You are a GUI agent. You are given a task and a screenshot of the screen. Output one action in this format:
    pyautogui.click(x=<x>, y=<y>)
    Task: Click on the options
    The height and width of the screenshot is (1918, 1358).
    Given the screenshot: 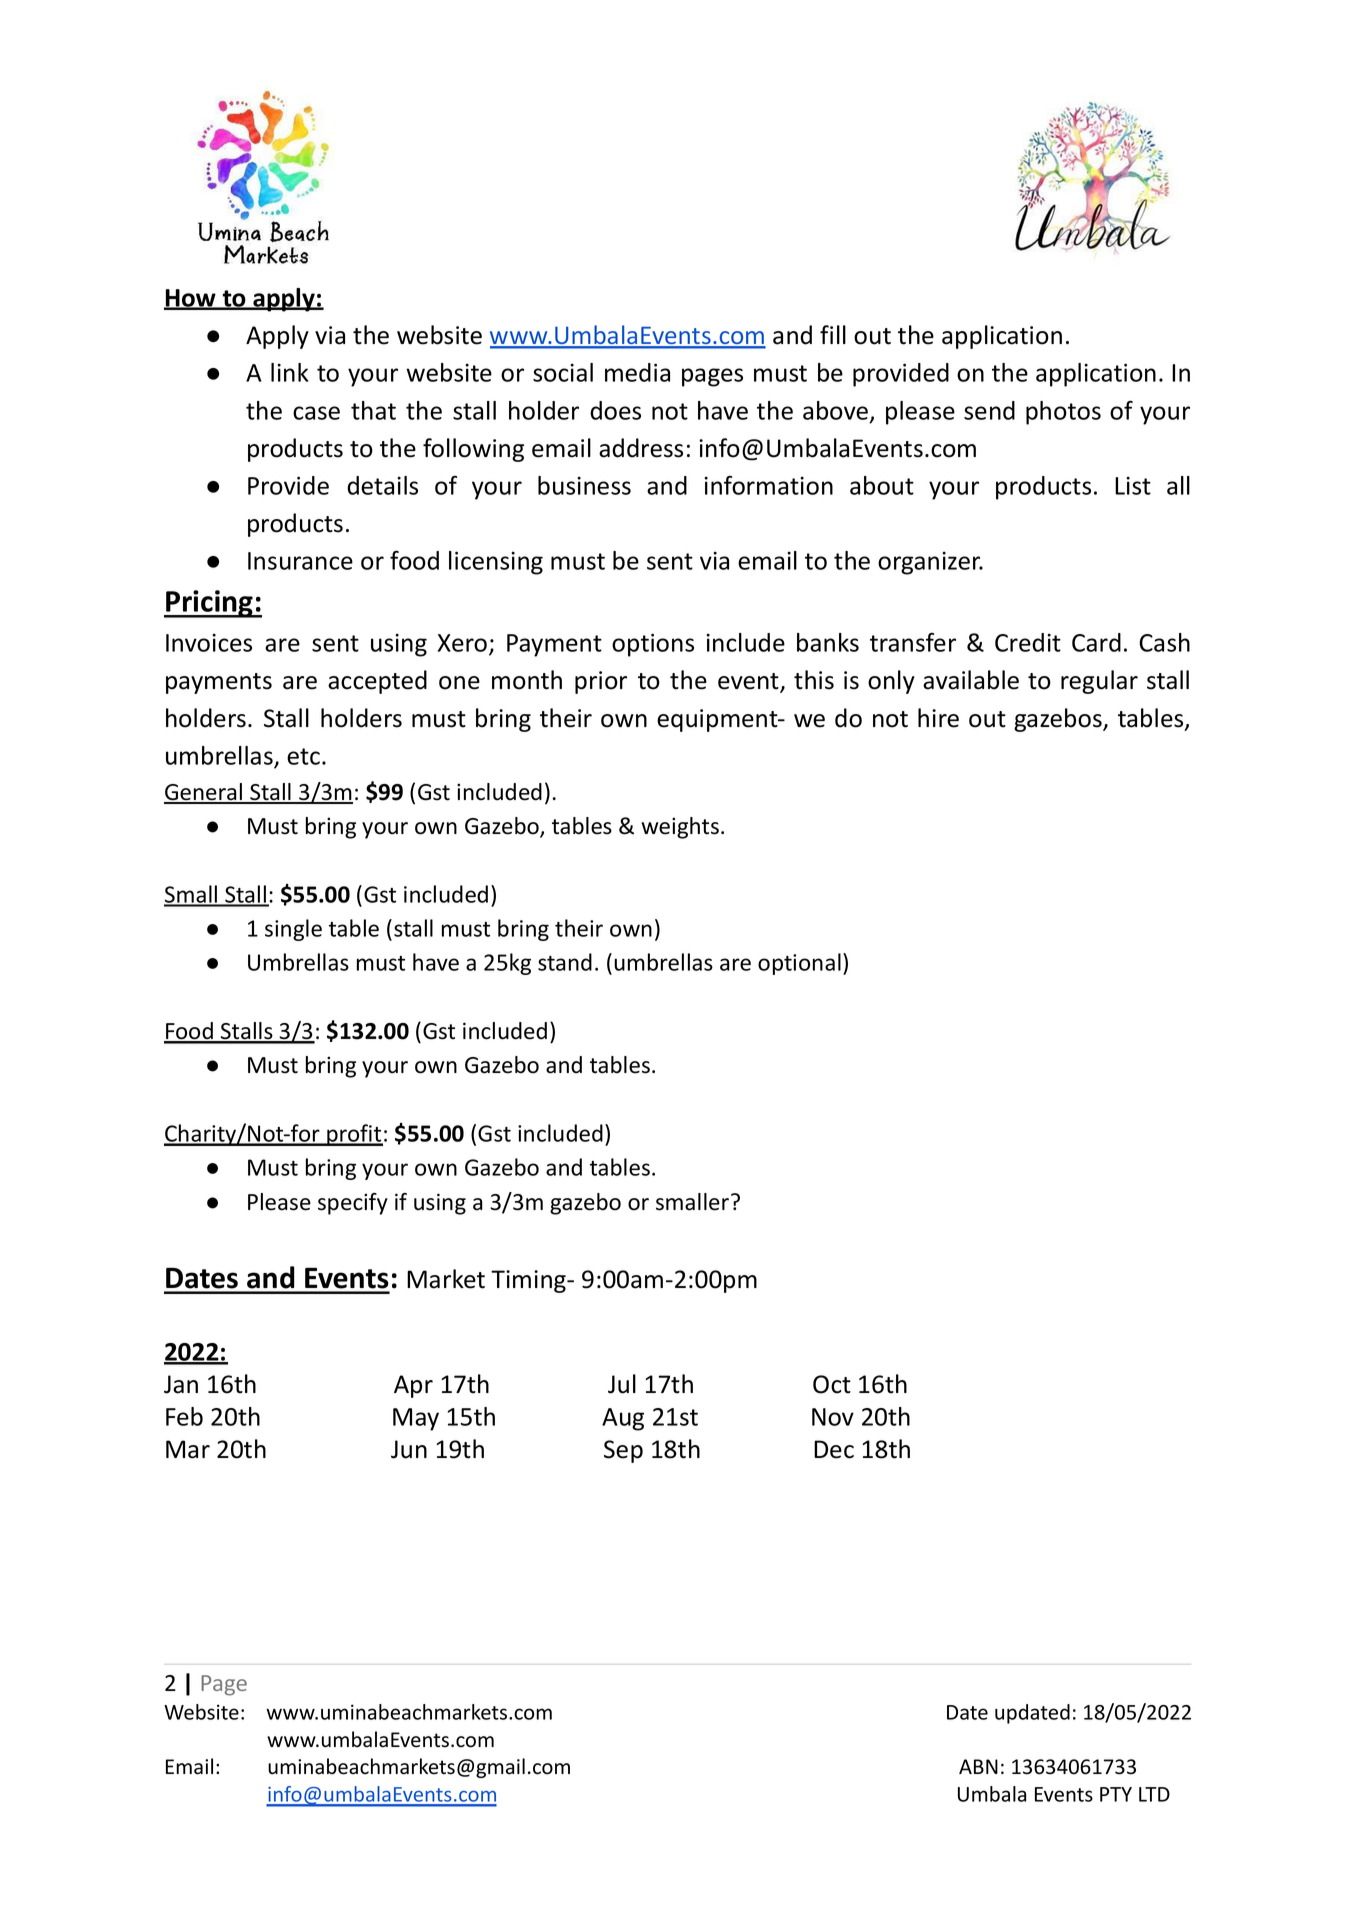 What is the action you would take?
    pyautogui.click(x=653, y=645)
